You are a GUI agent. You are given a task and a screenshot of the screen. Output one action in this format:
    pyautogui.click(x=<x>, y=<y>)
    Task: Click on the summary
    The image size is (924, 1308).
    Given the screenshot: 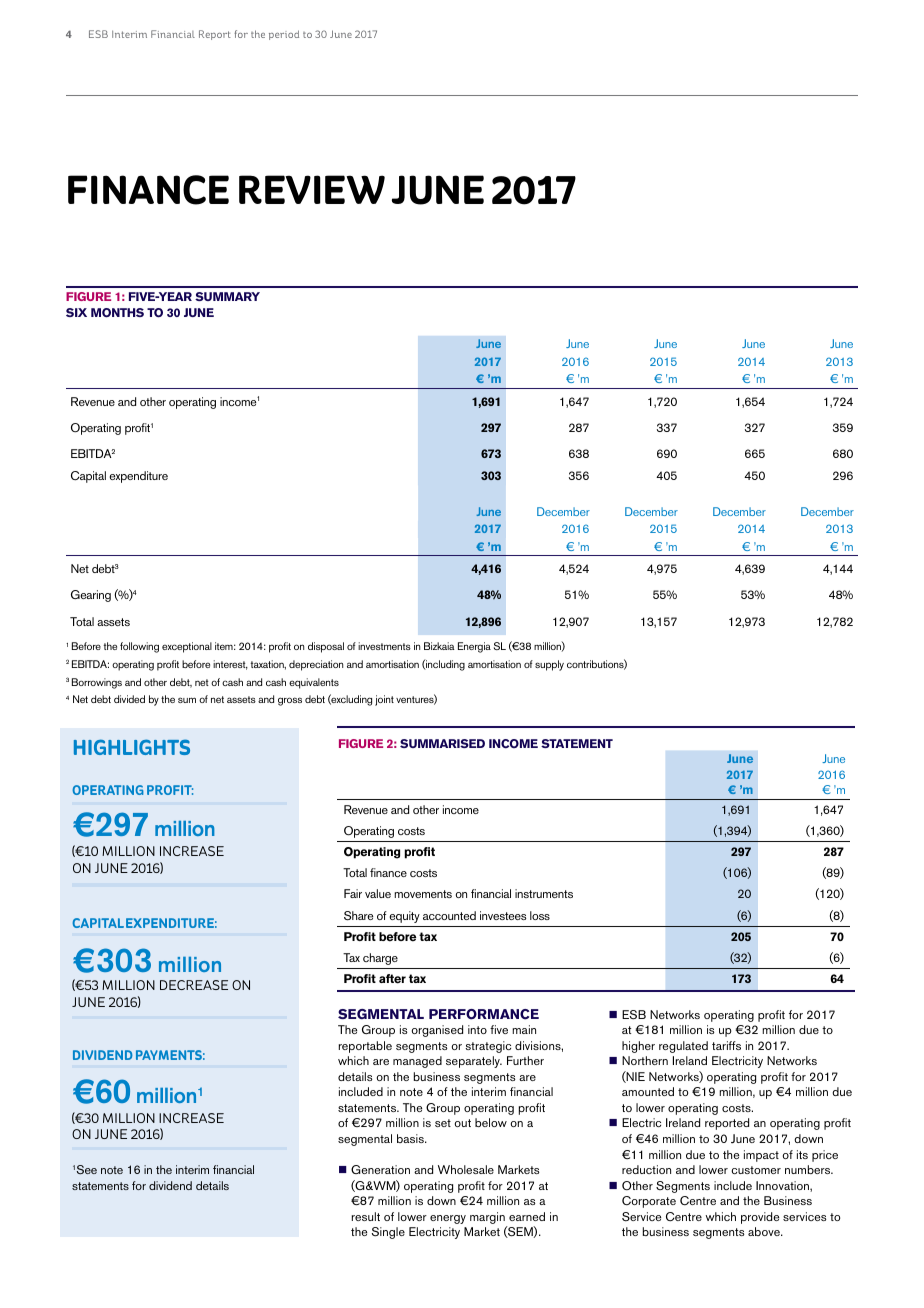 What is the action you would take?
    pyautogui.click(x=227, y=296)
